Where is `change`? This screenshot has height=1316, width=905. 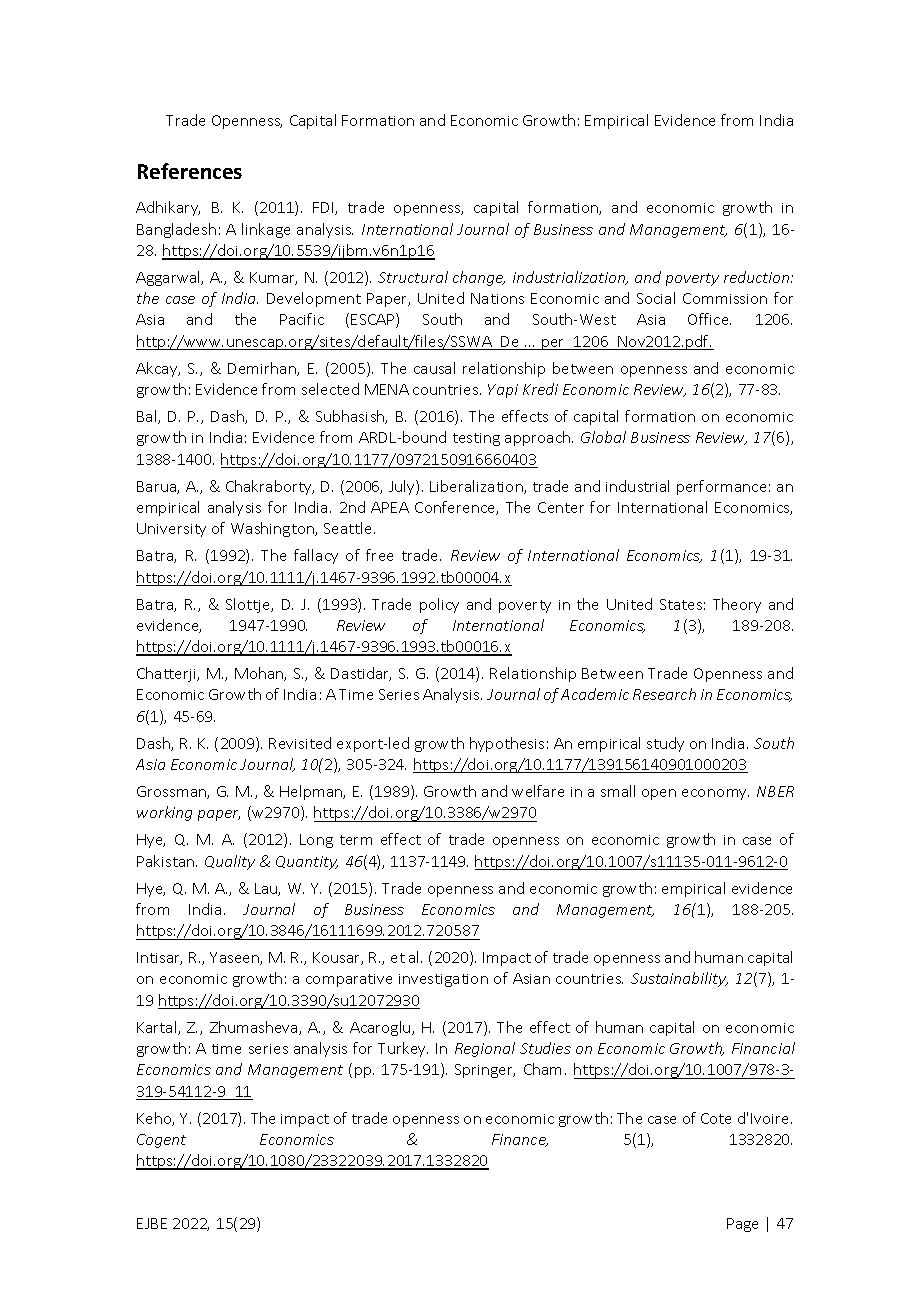
change is located at coordinates (479, 278).
